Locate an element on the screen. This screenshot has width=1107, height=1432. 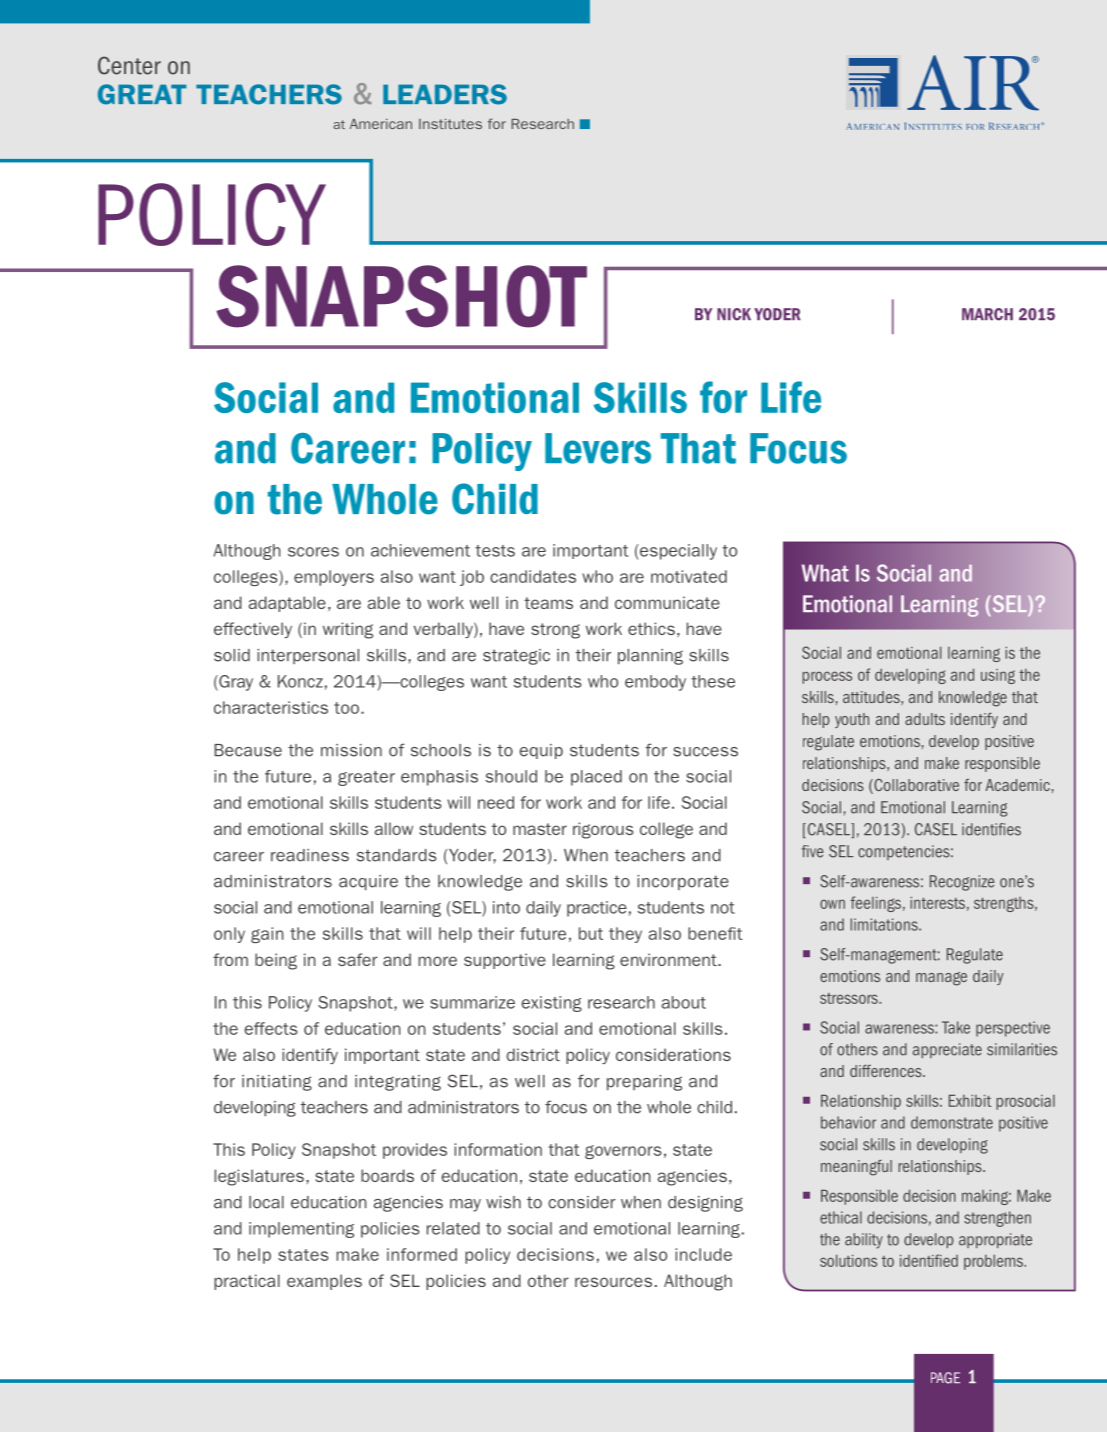
scores is located at coordinates (313, 552).
